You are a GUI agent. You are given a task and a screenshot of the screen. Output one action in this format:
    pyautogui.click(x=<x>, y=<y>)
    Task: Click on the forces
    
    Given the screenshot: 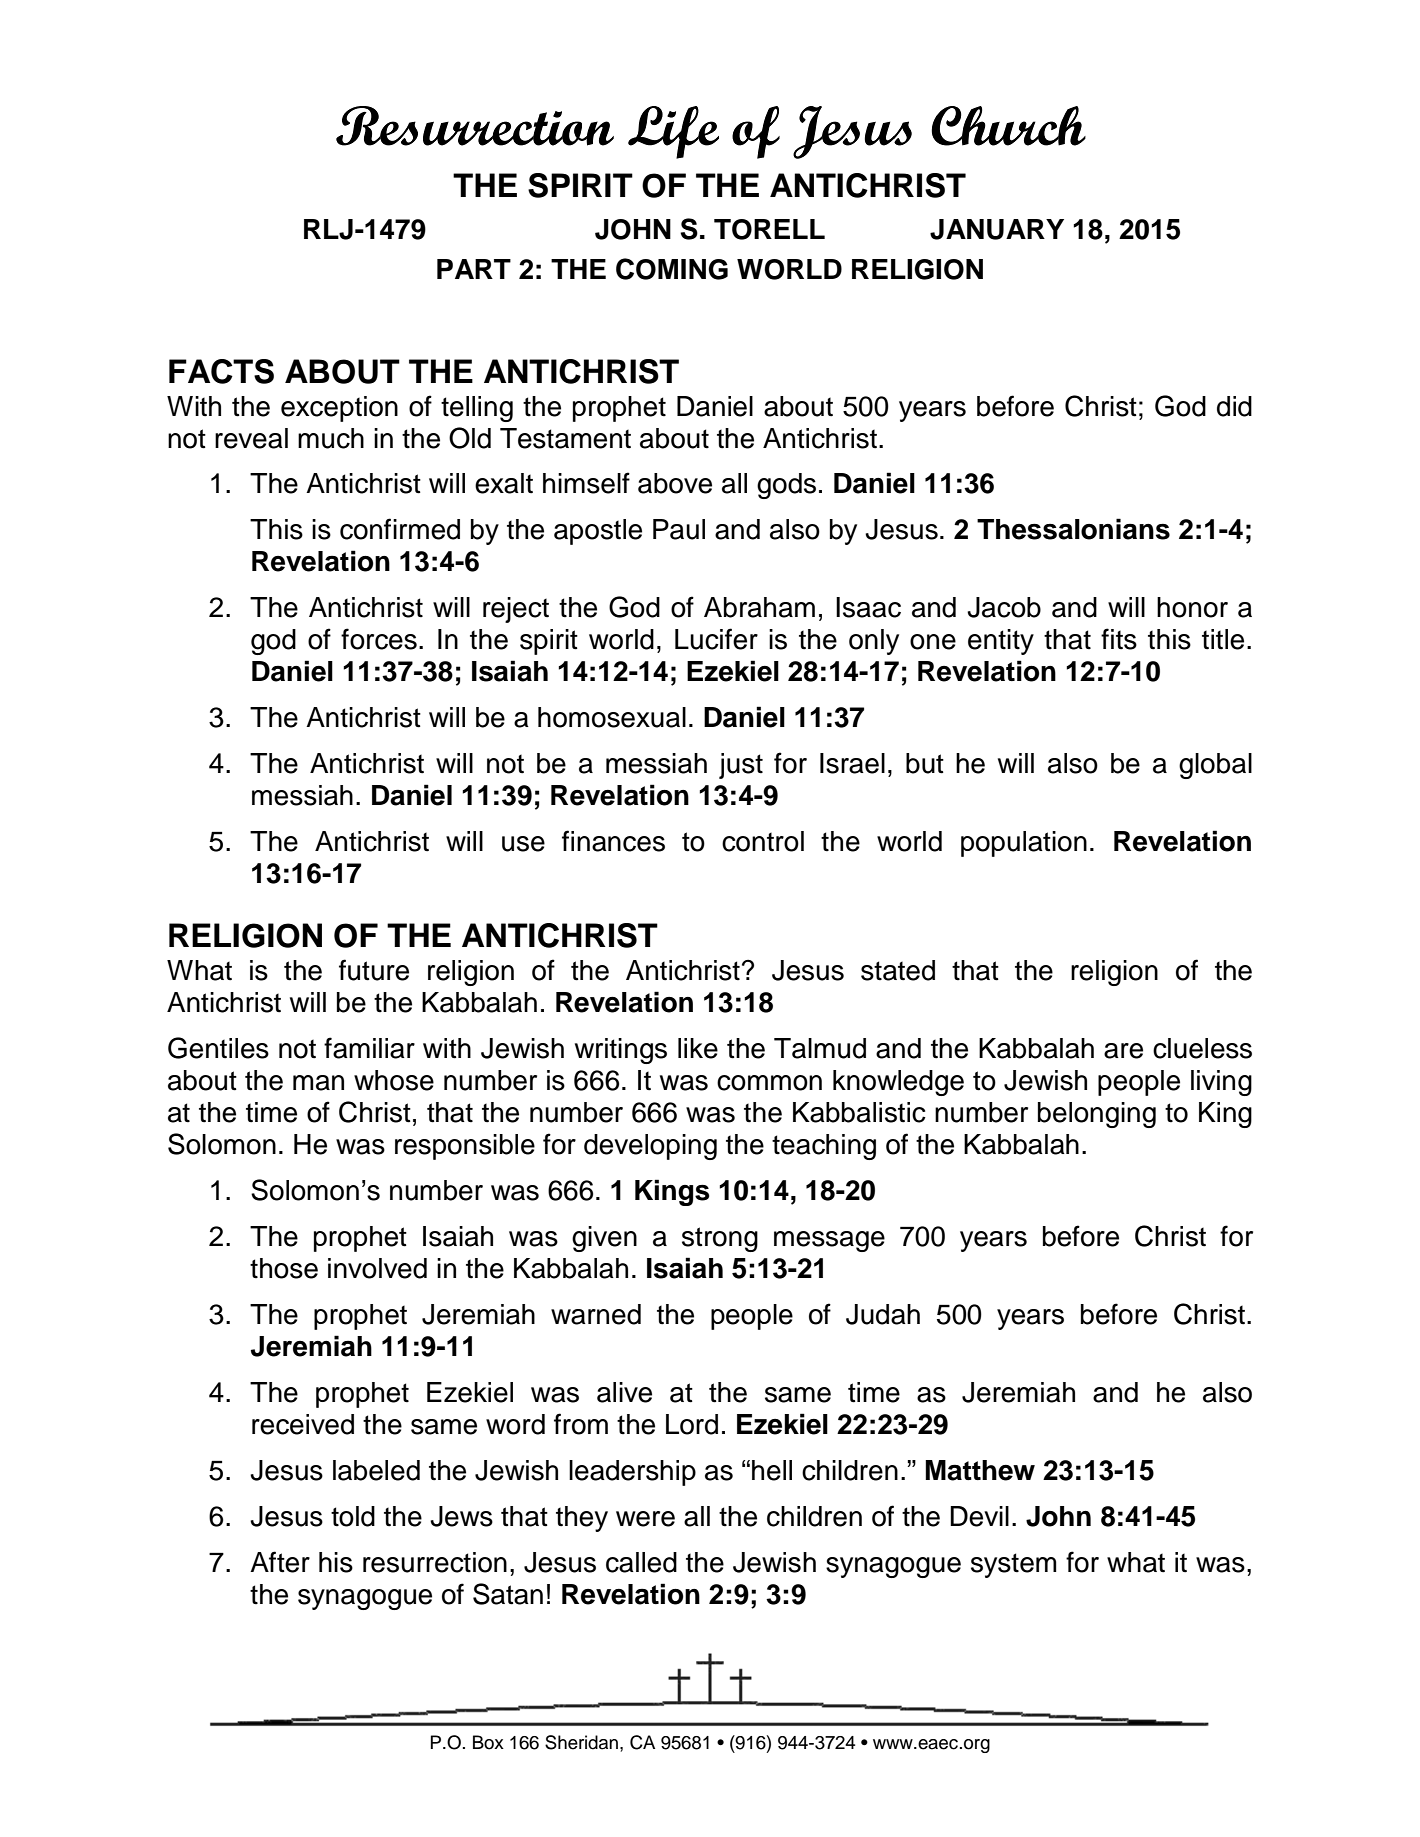 What is the action you would take?
    pyautogui.click(x=379, y=639)
